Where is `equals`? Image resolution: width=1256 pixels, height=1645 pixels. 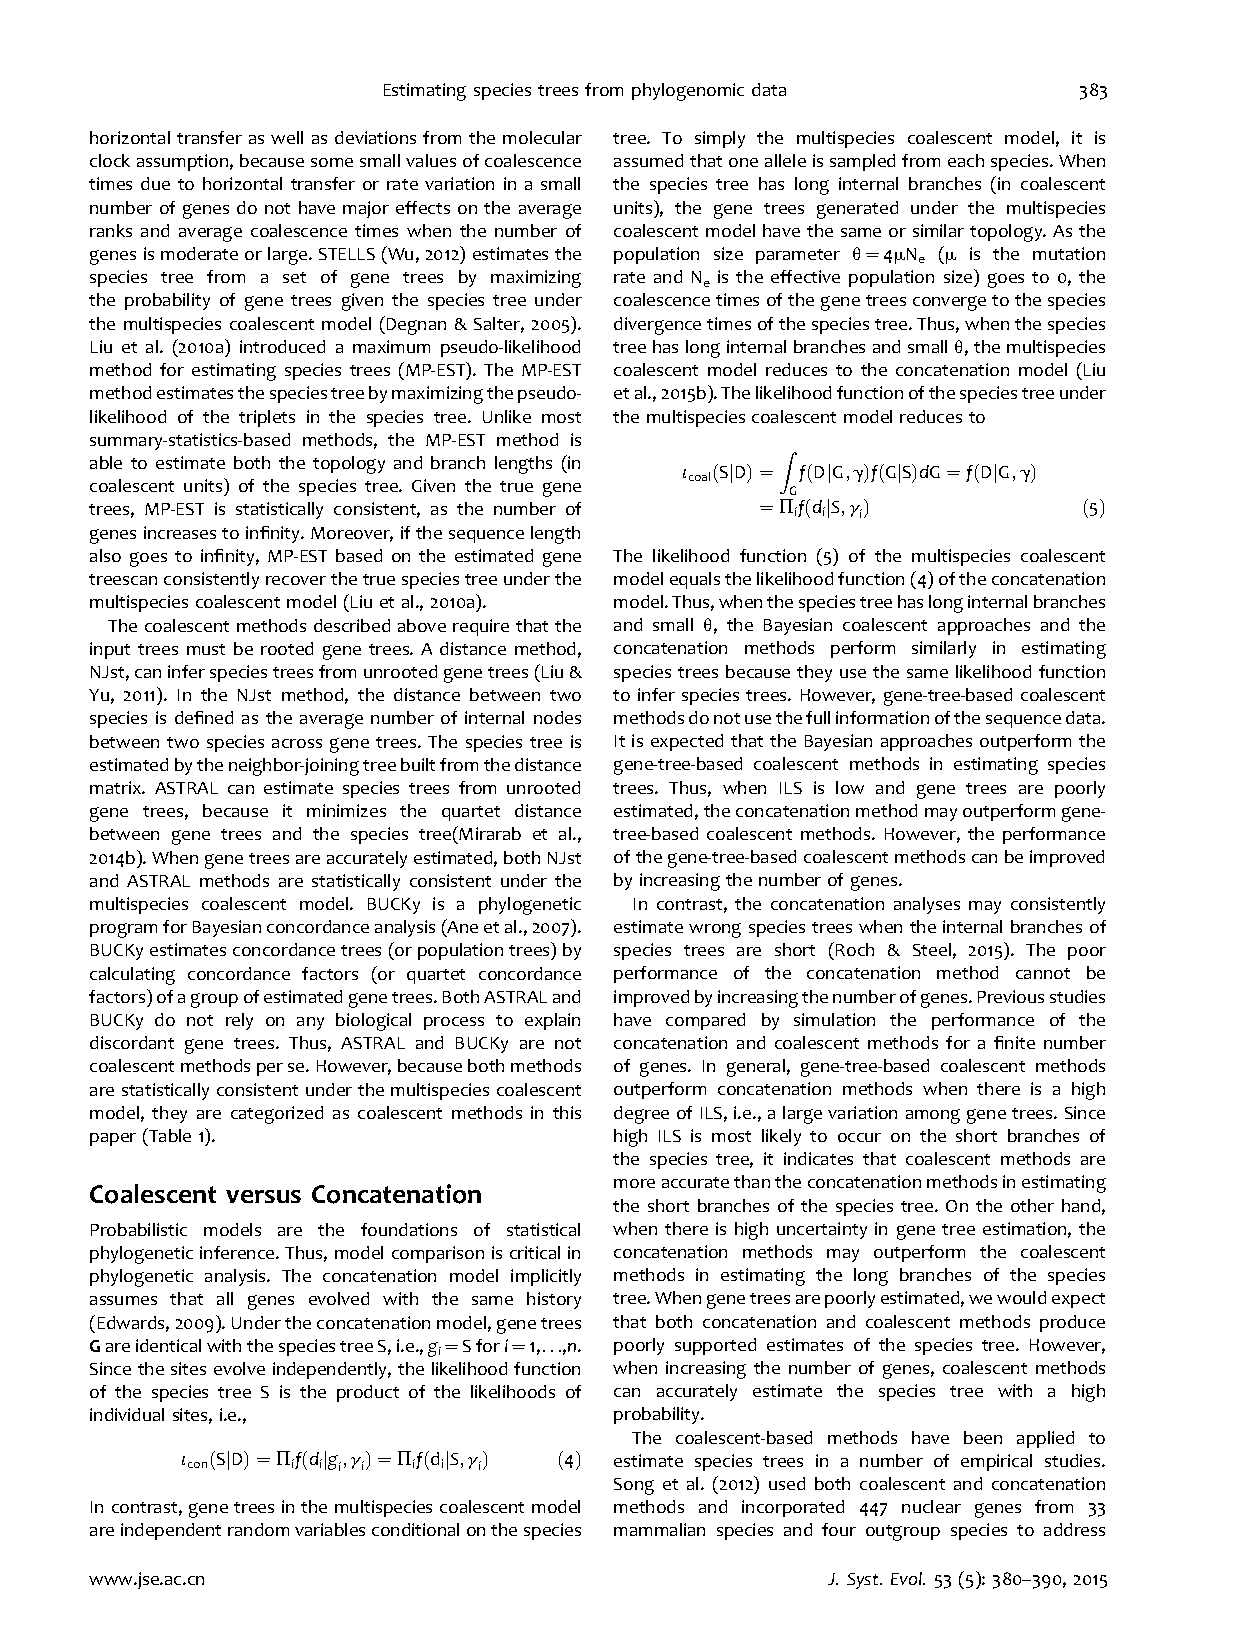 equals is located at coordinates (695, 580).
